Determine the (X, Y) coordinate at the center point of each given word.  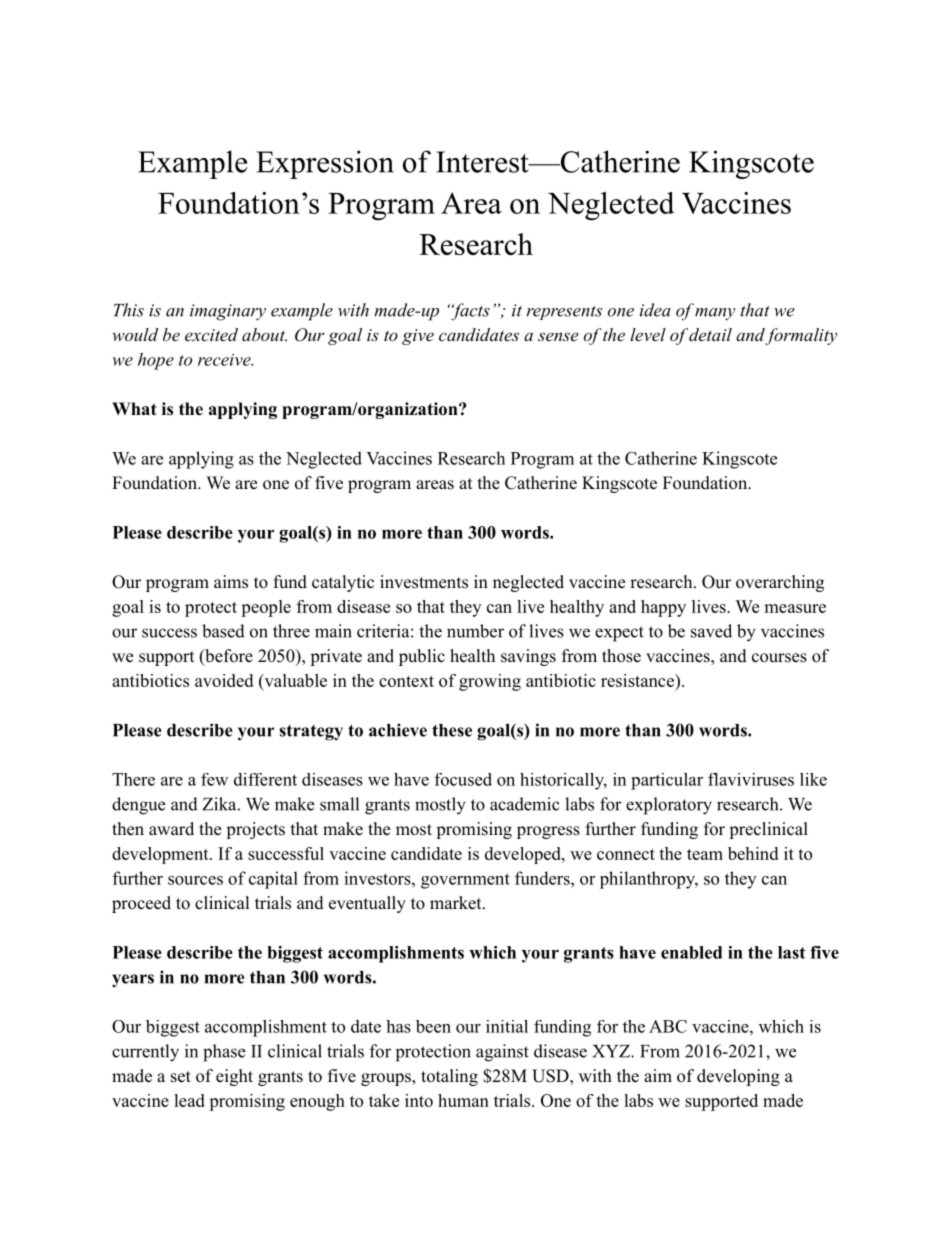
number (475, 631)
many (715, 314)
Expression (325, 164)
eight (234, 1077)
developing (738, 1077)
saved (711, 631)
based (223, 631)
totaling (449, 1077)
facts (469, 312)
